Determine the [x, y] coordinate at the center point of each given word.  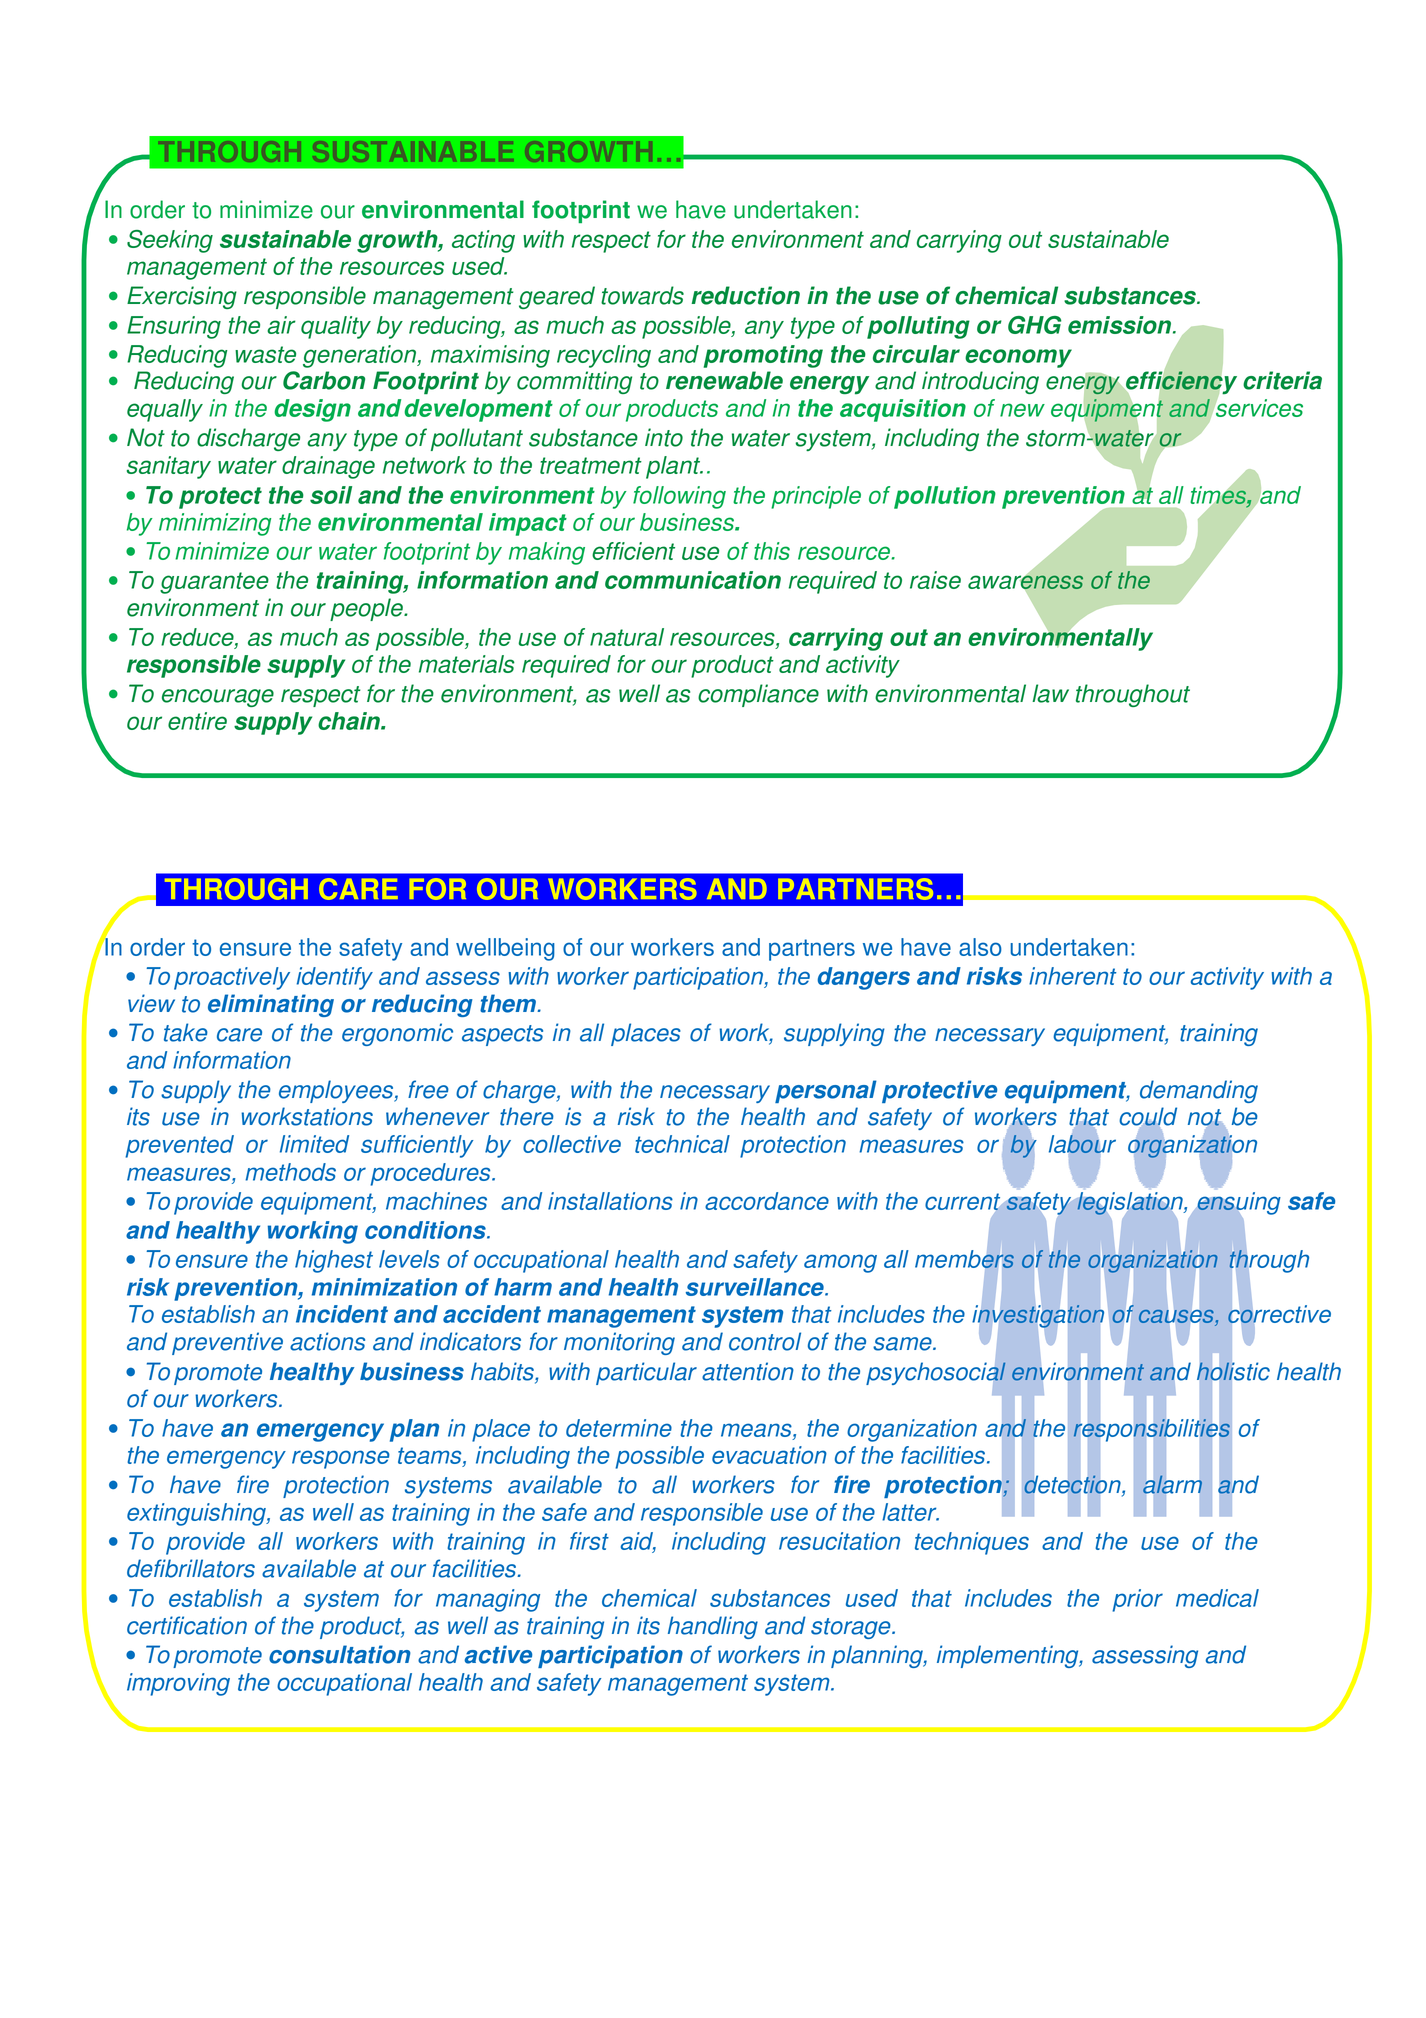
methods [290, 1172]
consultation [340, 1654]
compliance [758, 695]
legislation [1131, 1203]
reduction [746, 295]
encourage [218, 698]
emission [1121, 325]
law [1050, 693]
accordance [767, 1201]
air [281, 325]
